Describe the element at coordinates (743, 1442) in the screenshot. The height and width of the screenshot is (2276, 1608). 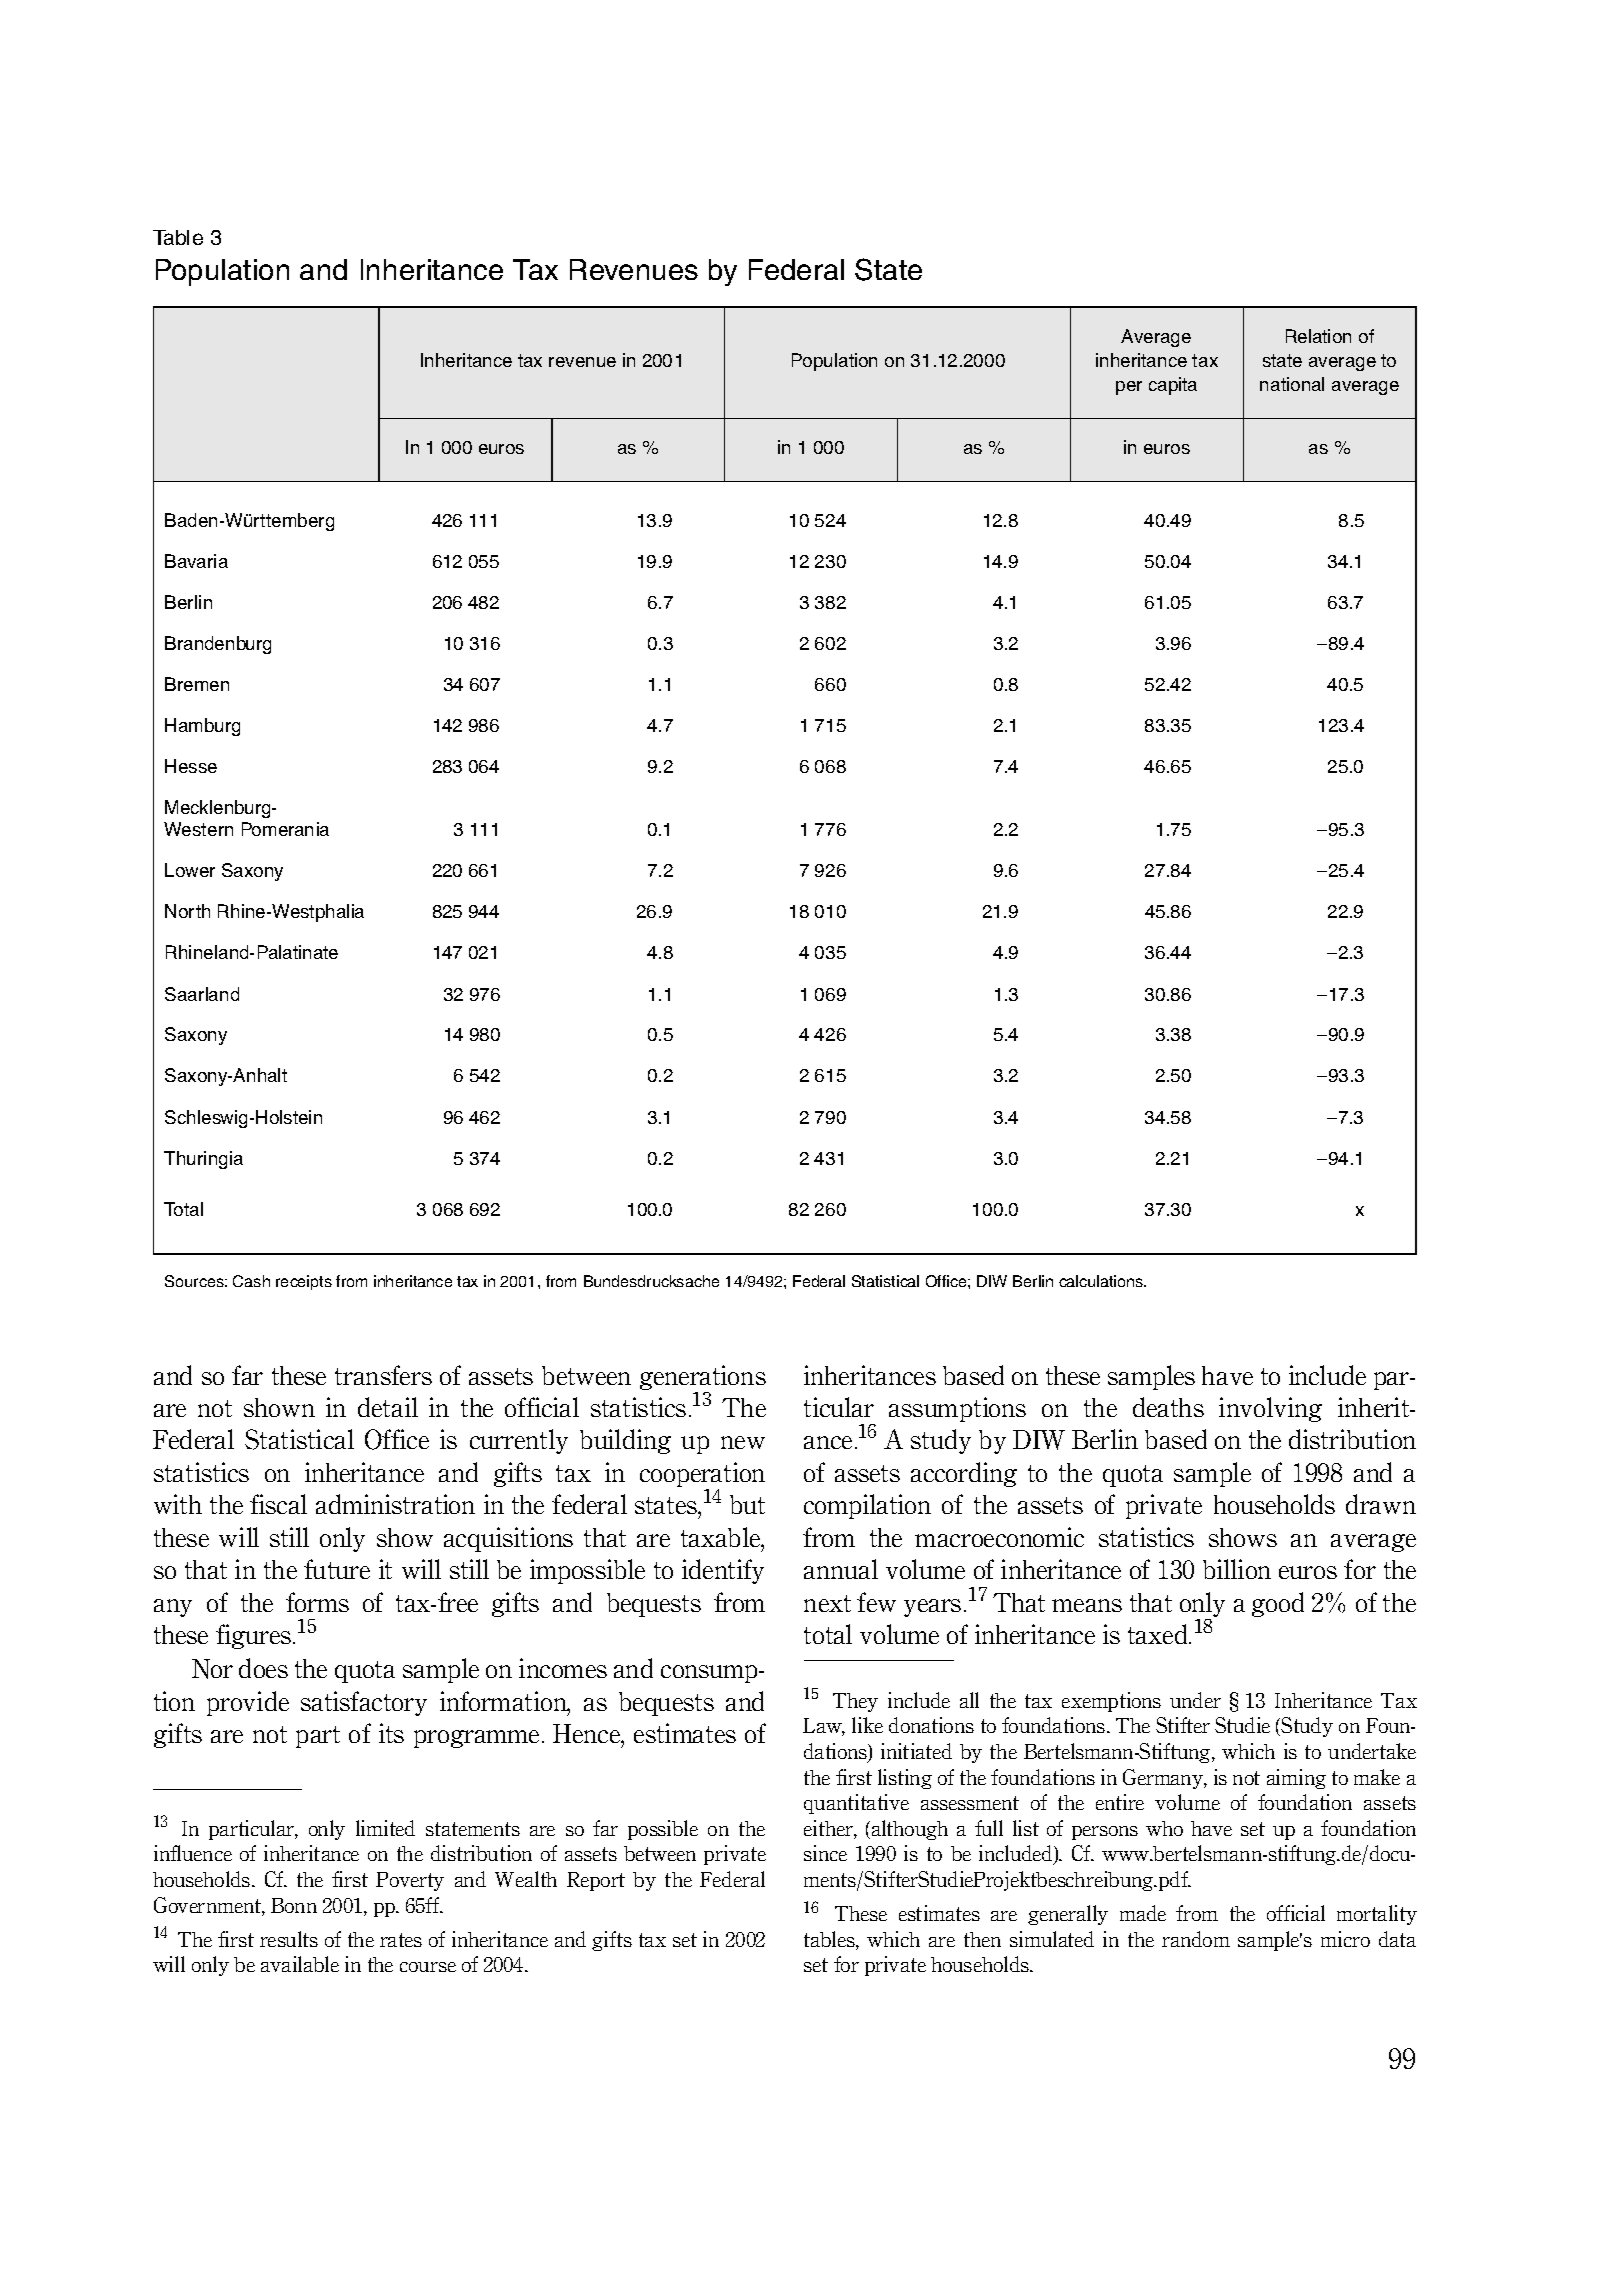
I see `new` at that location.
